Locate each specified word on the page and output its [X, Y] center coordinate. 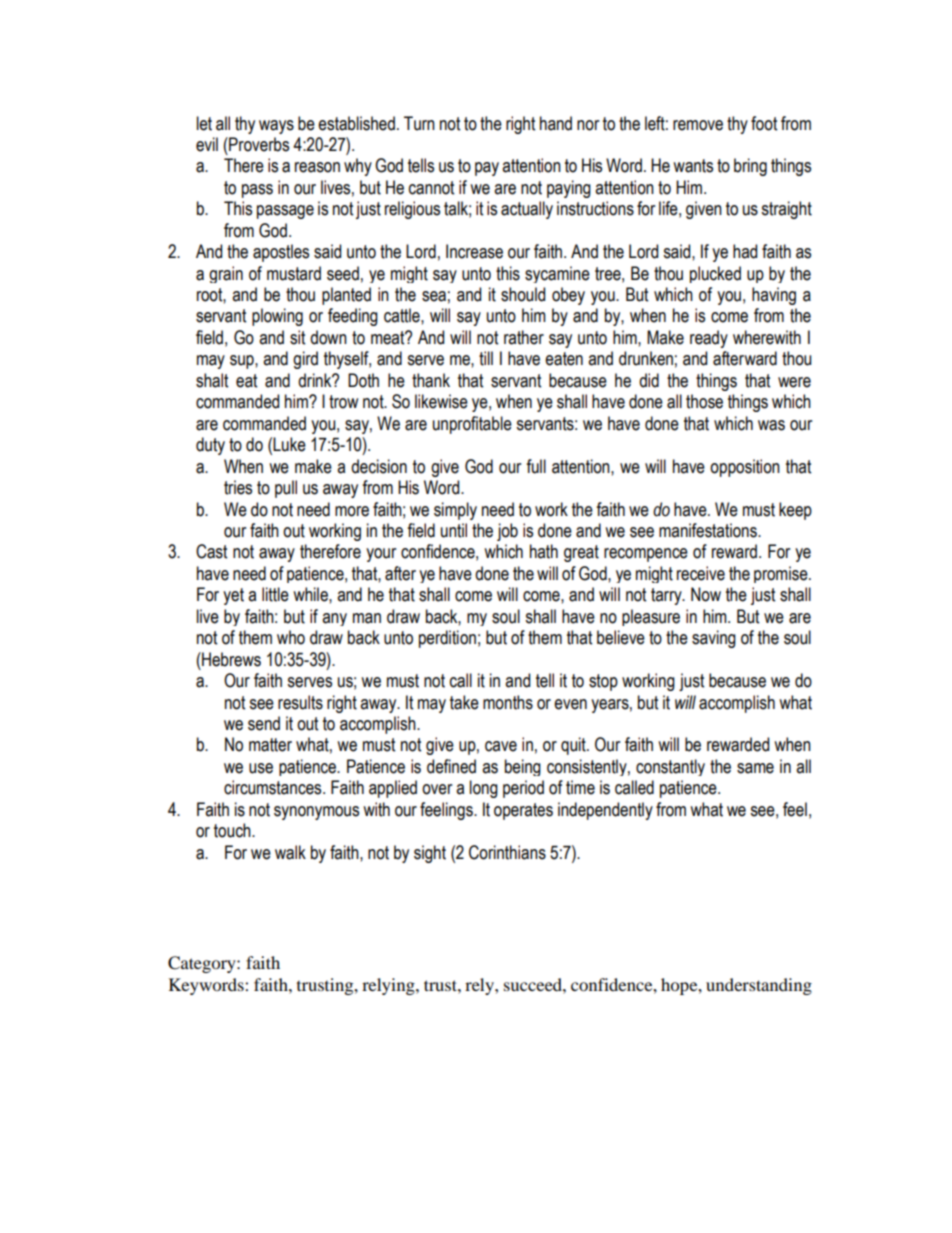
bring [750, 167]
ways [276, 127]
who [291, 637]
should [523, 294]
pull [286, 489]
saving [714, 639]
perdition [447, 639]
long [484, 789]
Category [203, 964]
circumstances [274, 787]
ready [709, 339]
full [536, 466]
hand [556, 123]
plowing [277, 317]
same [755, 768]
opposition [745, 468]
